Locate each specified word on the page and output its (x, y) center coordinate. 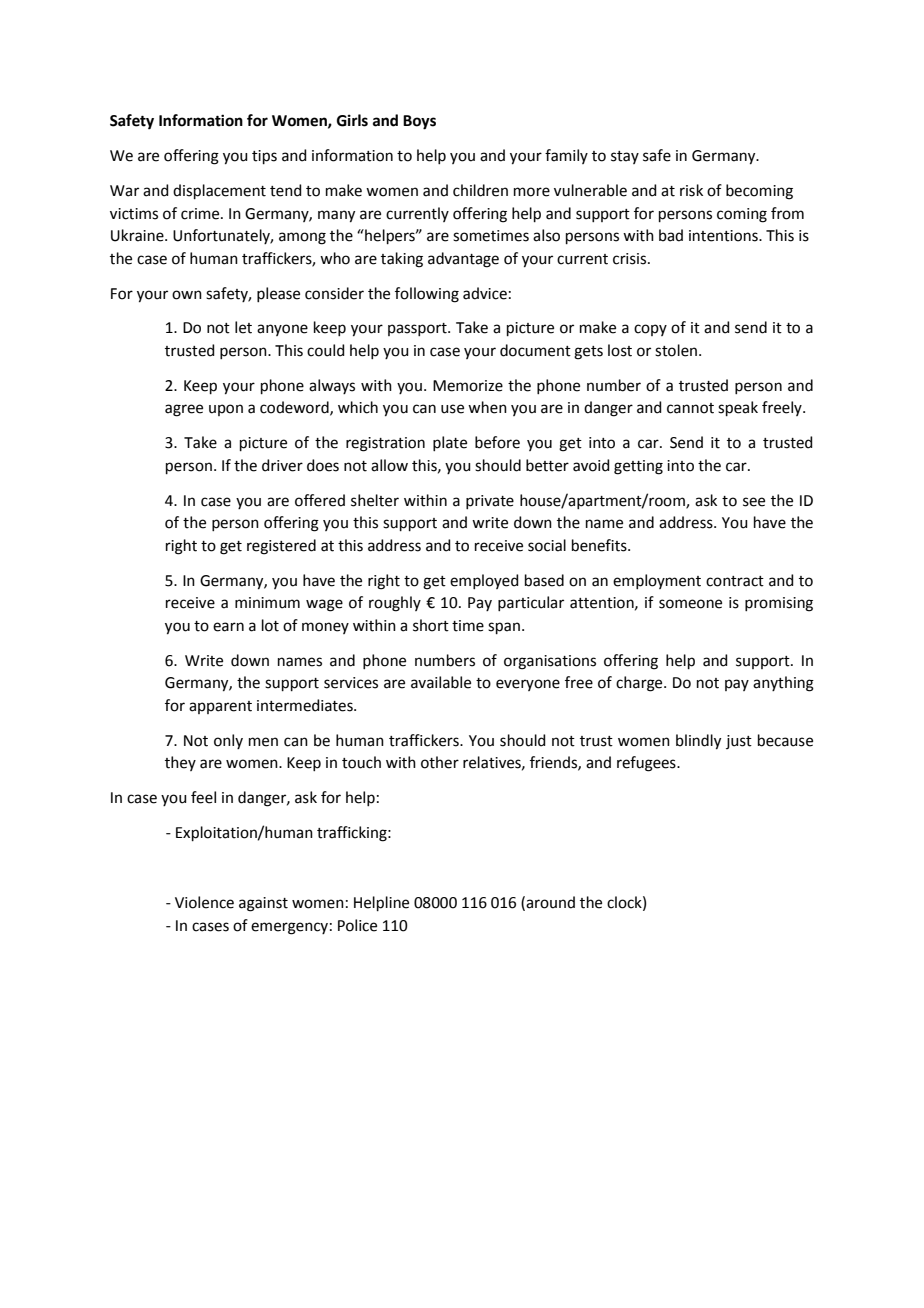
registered (281, 547)
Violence (204, 902)
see (754, 502)
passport (418, 329)
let (243, 327)
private (490, 502)
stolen (676, 350)
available (441, 682)
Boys (419, 122)
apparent (220, 707)
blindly (698, 742)
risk (691, 190)
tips (264, 157)
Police (357, 925)
